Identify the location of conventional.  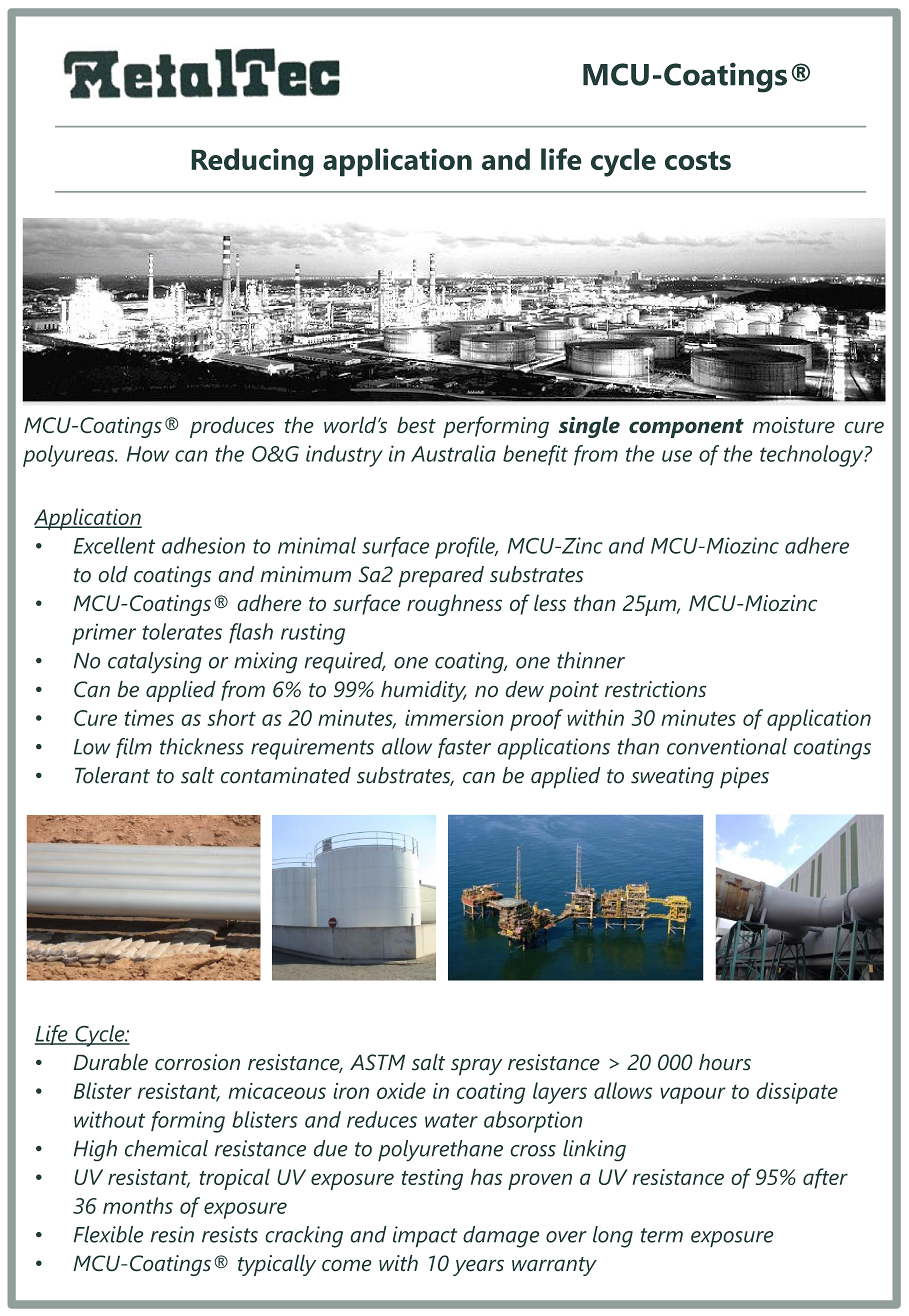
(727, 746).
